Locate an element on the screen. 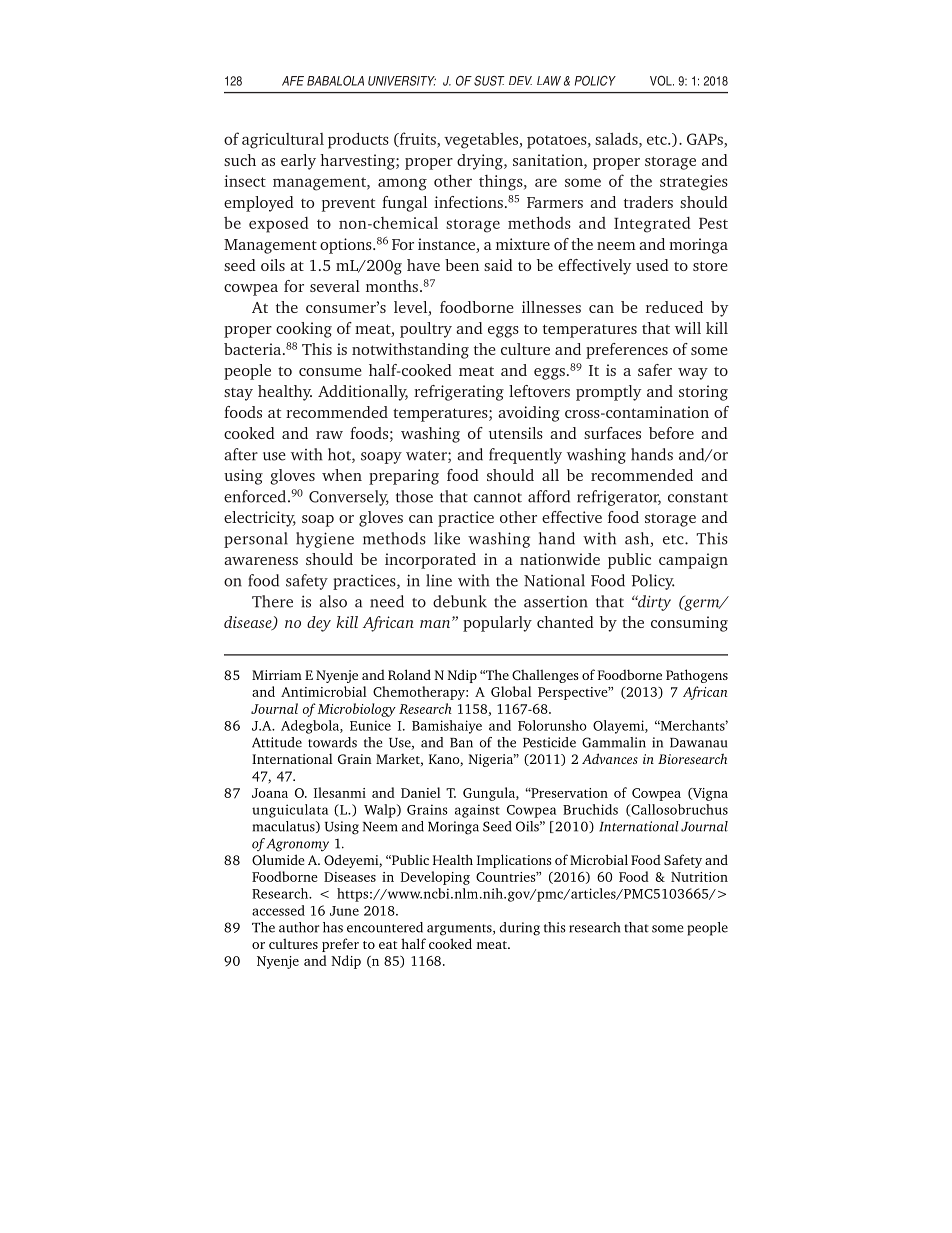 Image resolution: width=952 pixels, height=1233 pixels. agricultural is located at coordinates (283, 141).
